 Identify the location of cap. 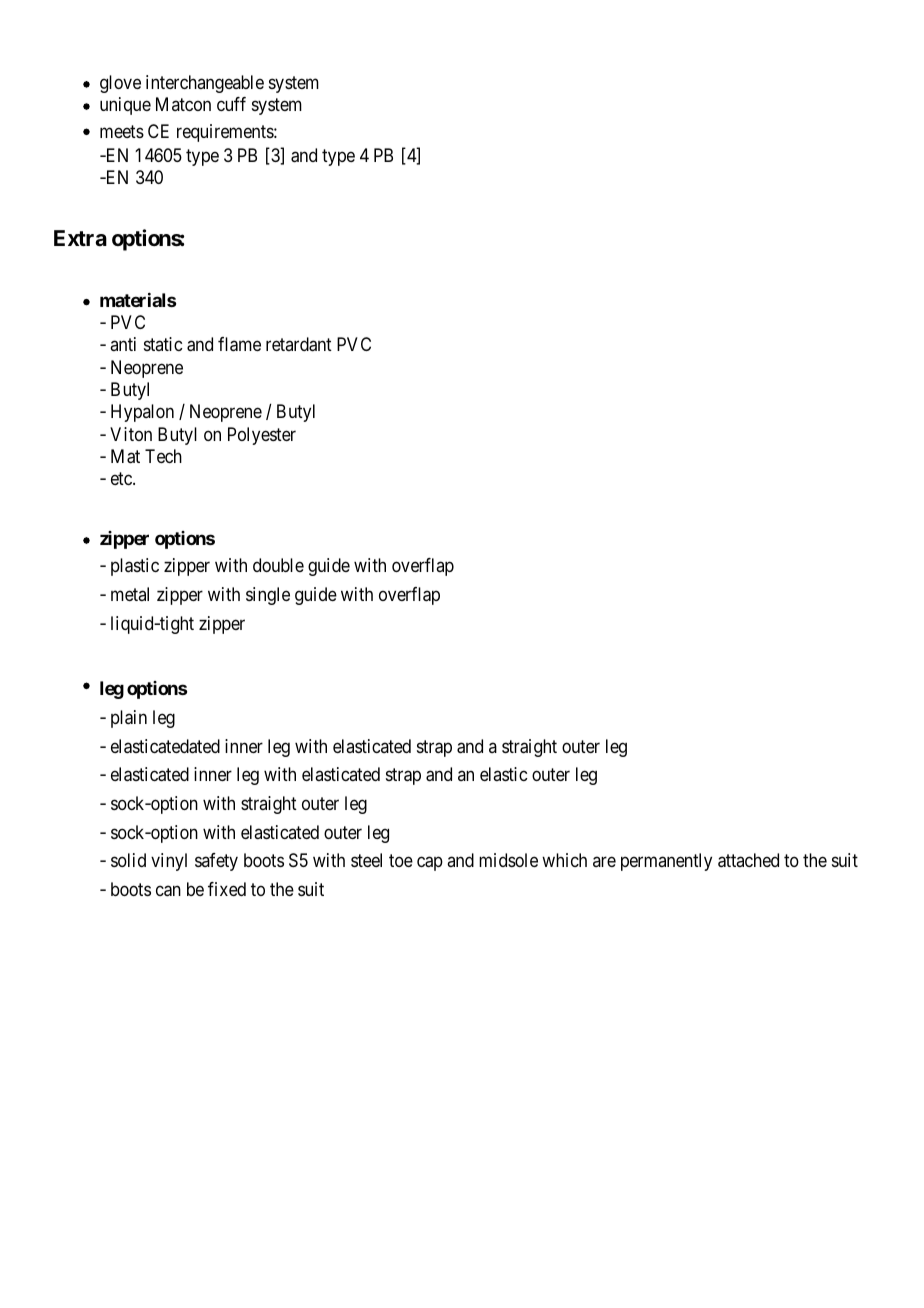
(430, 864).
